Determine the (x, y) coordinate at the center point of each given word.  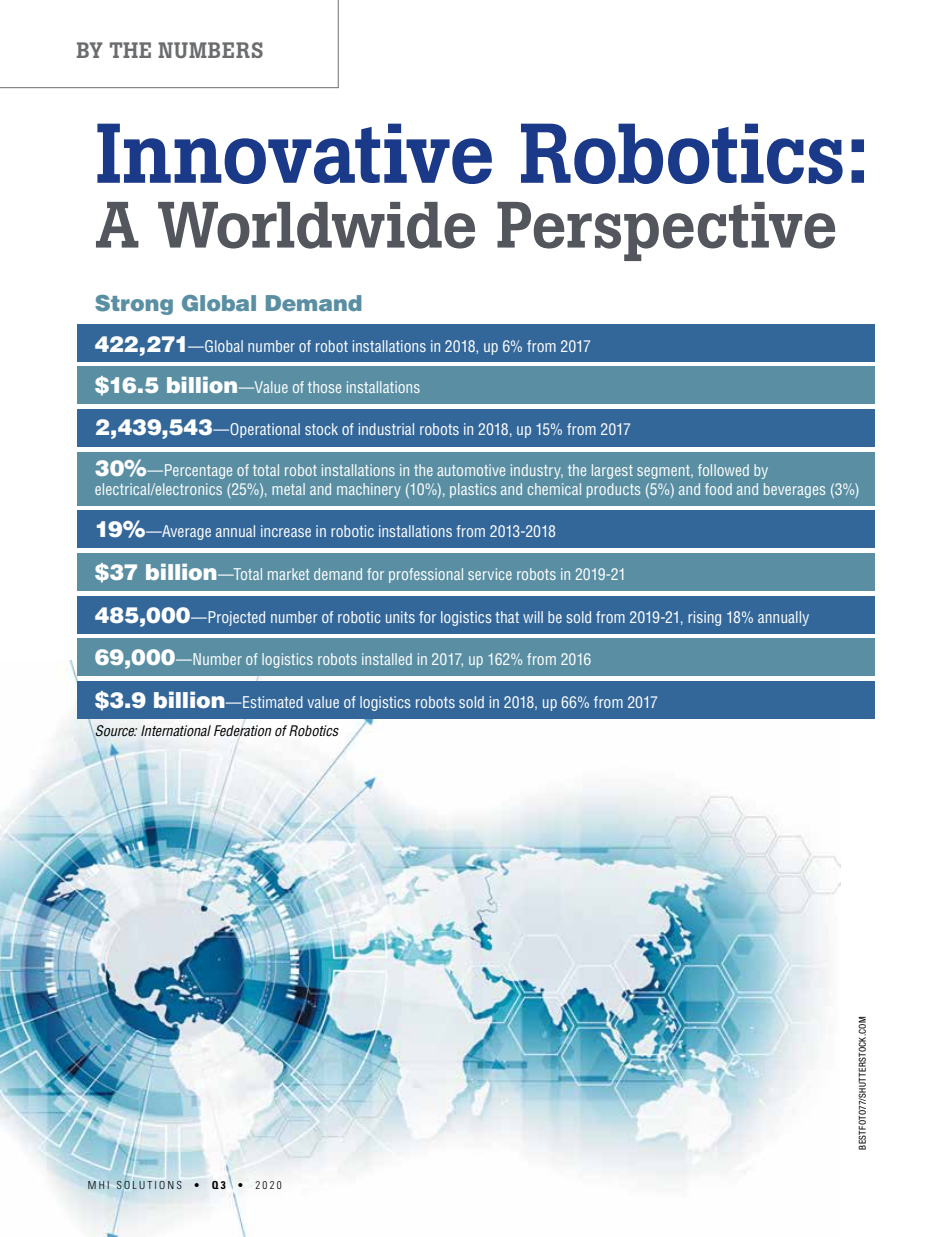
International (176, 731)
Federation (243, 731)
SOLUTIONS (149, 1183)
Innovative (294, 153)
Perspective (666, 231)
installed (387, 659)
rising (704, 618)
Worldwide (316, 225)
